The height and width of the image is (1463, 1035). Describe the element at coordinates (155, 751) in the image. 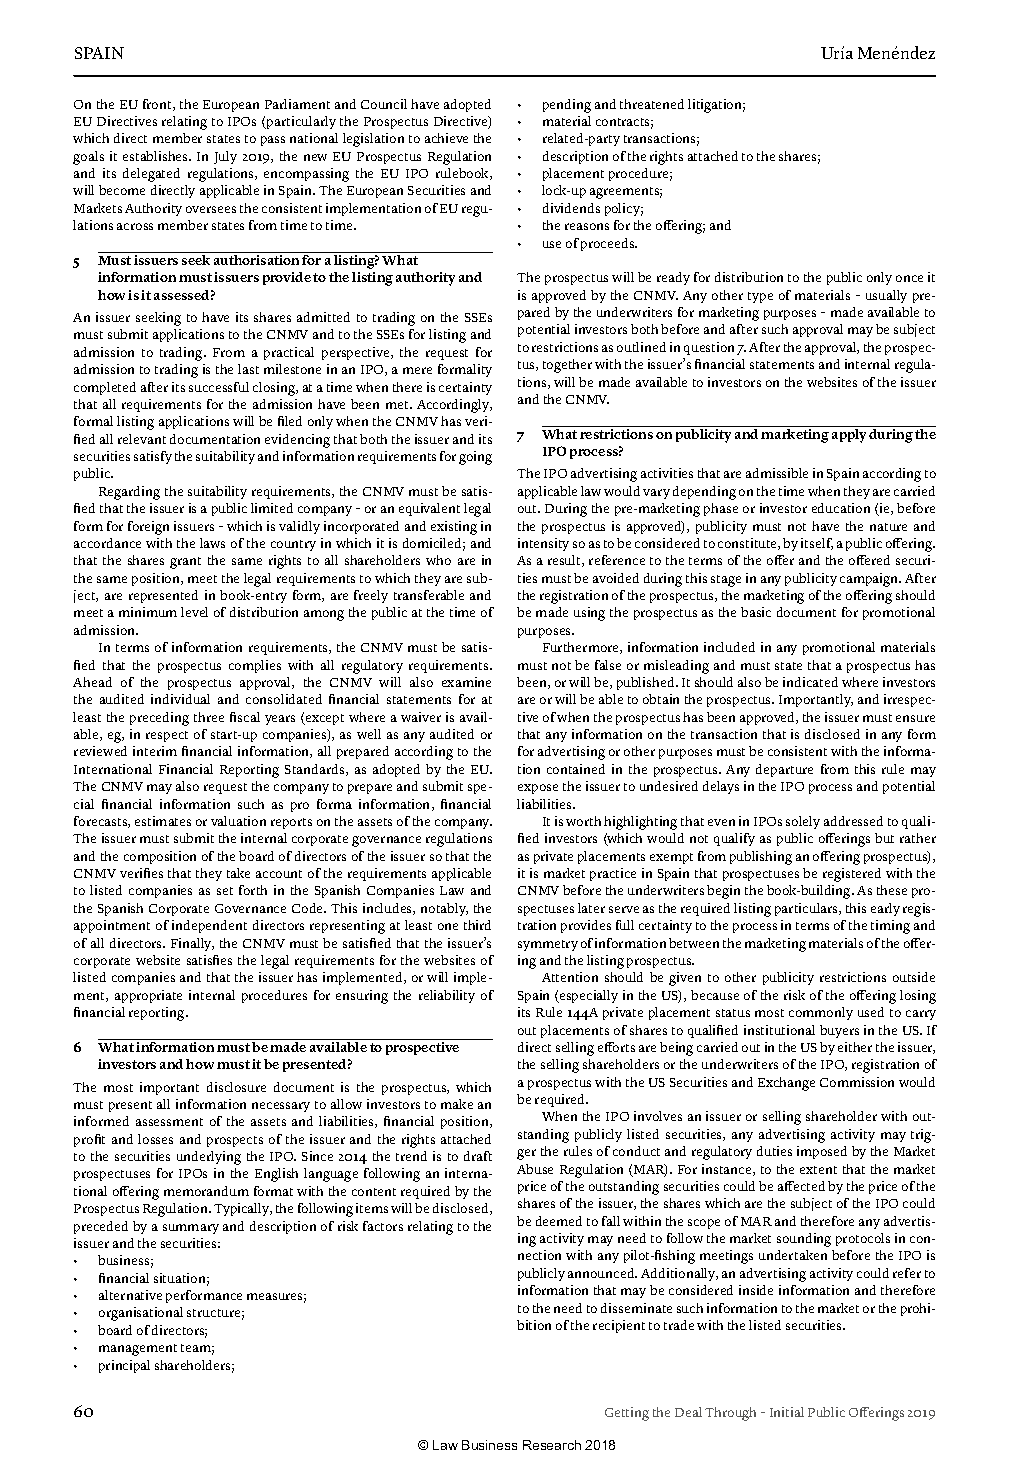

I see `interim` at that location.
